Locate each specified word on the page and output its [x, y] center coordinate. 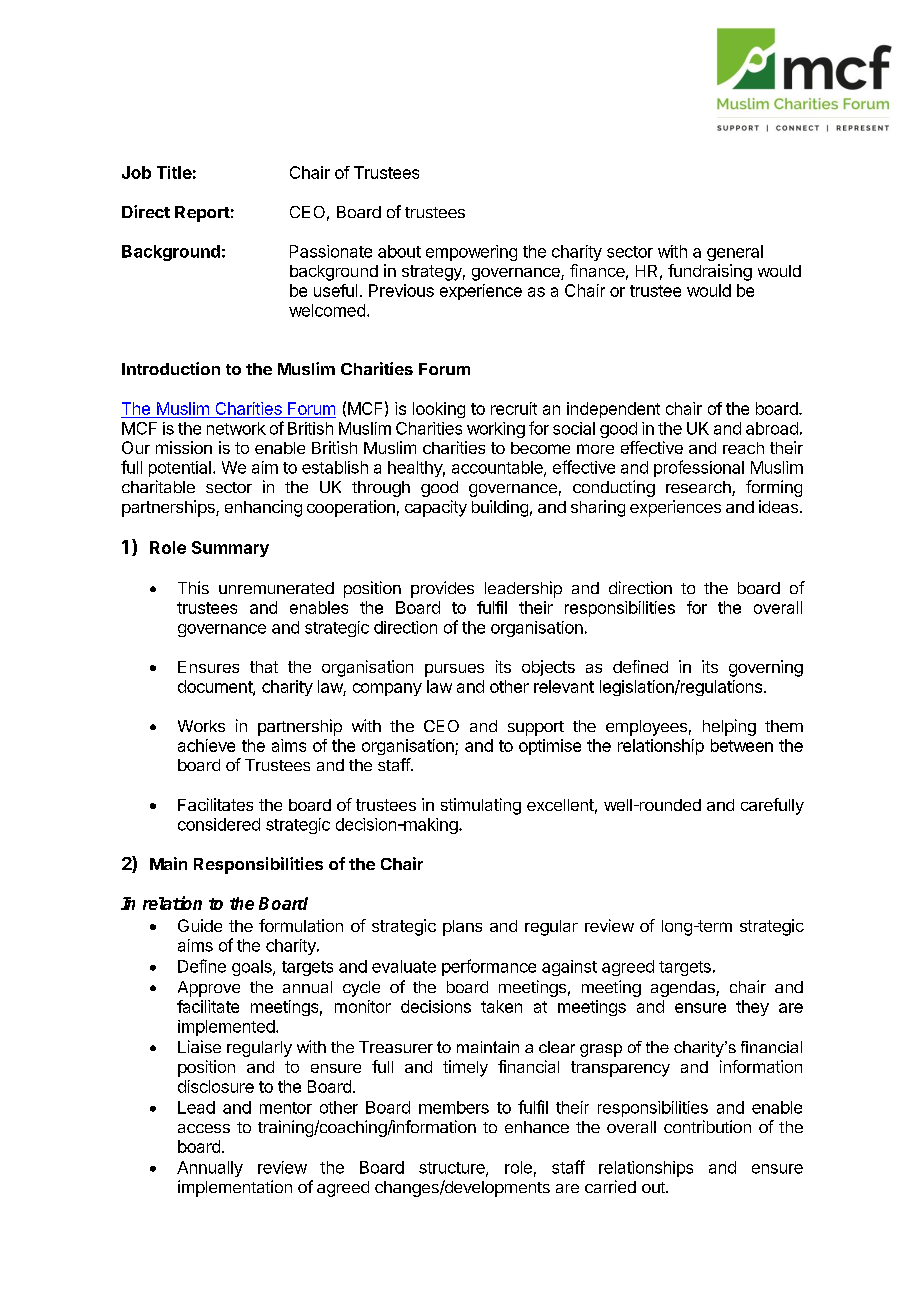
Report [202, 214]
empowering [471, 253]
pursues [454, 670]
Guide [200, 925]
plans [462, 928]
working [496, 430]
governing [766, 668]
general [735, 253]
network [236, 428]
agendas [684, 989]
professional [699, 468]
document [216, 687]
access [204, 1128]
